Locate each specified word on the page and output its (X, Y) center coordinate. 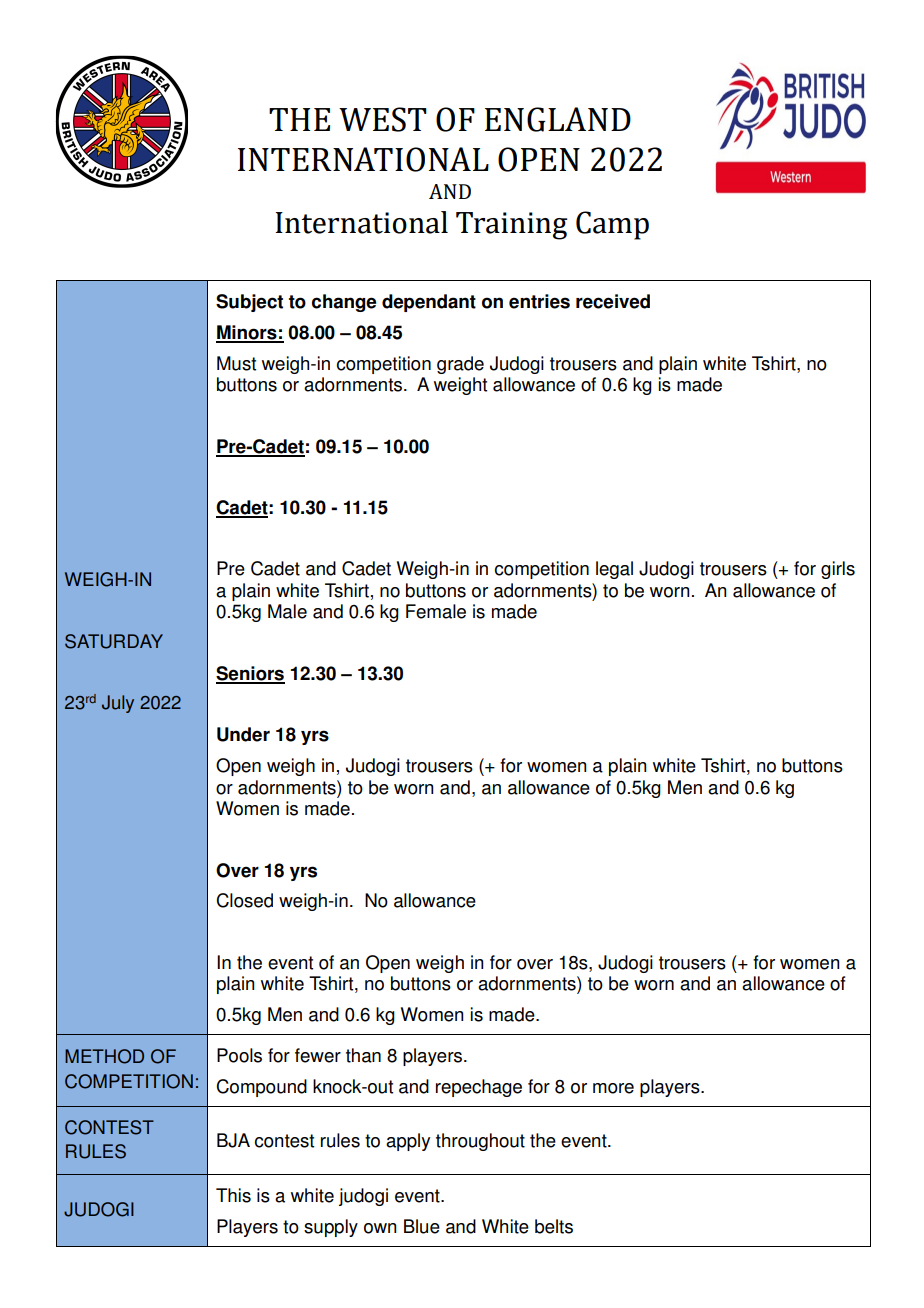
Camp (612, 225)
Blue (422, 1226)
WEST (383, 119)
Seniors (250, 674)
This (233, 1195)
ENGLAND (558, 119)
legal (614, 570)
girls (838, 570)
